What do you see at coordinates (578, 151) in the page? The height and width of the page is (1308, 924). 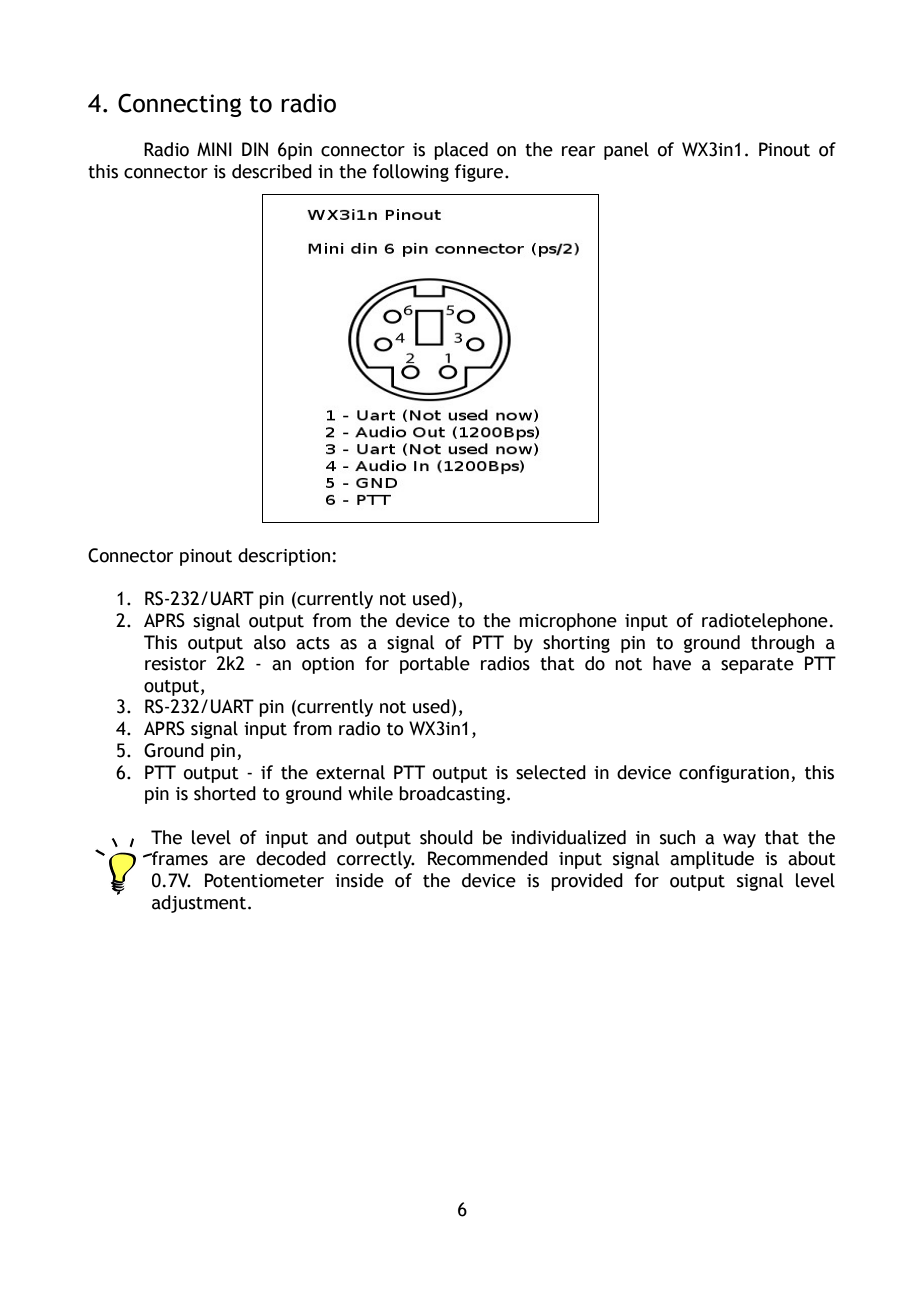 I see `rear` at bounding box center [578, 151].
